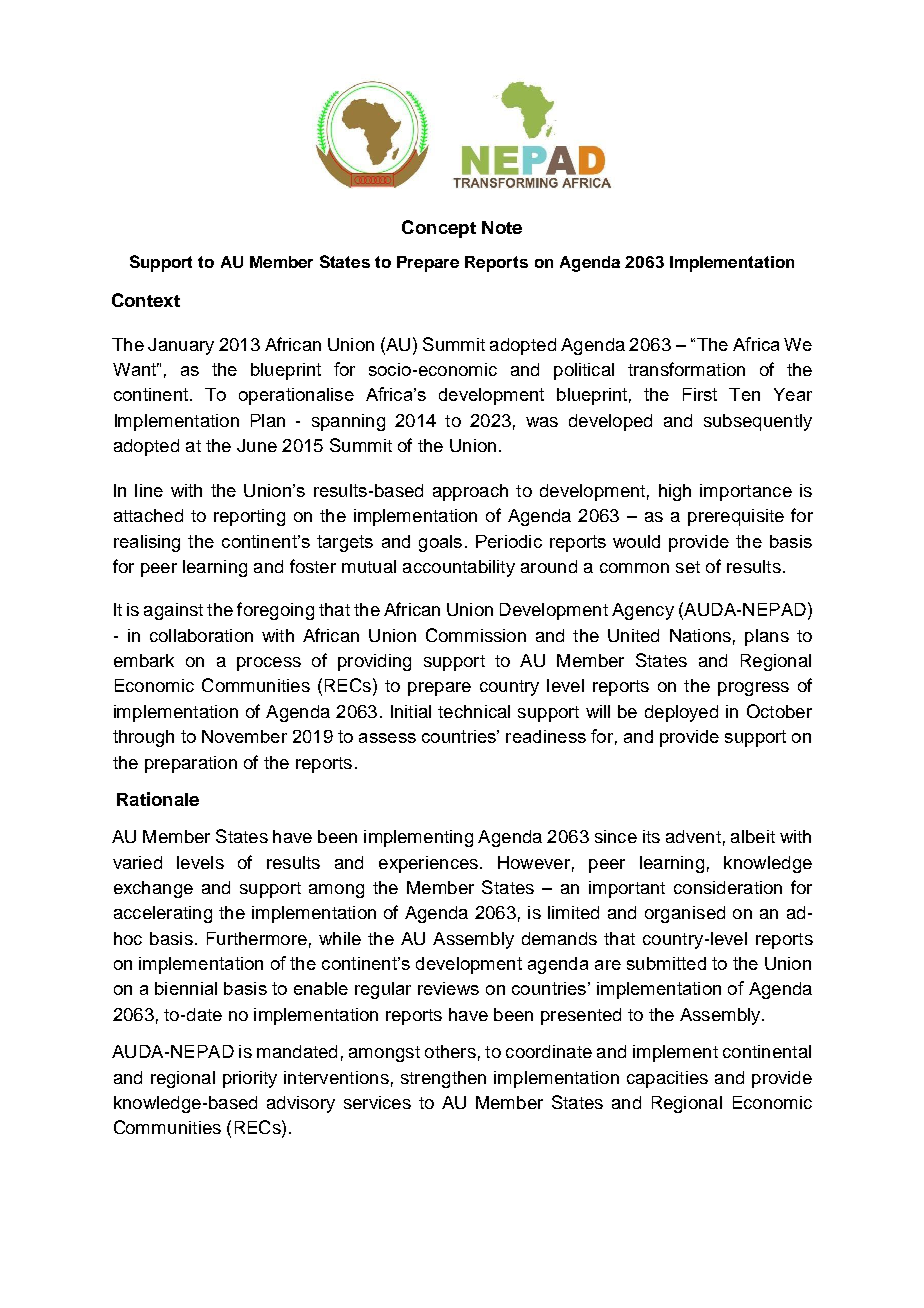 This document has height=1308, width=924. I want to click on Nations, so click(700, 635).
